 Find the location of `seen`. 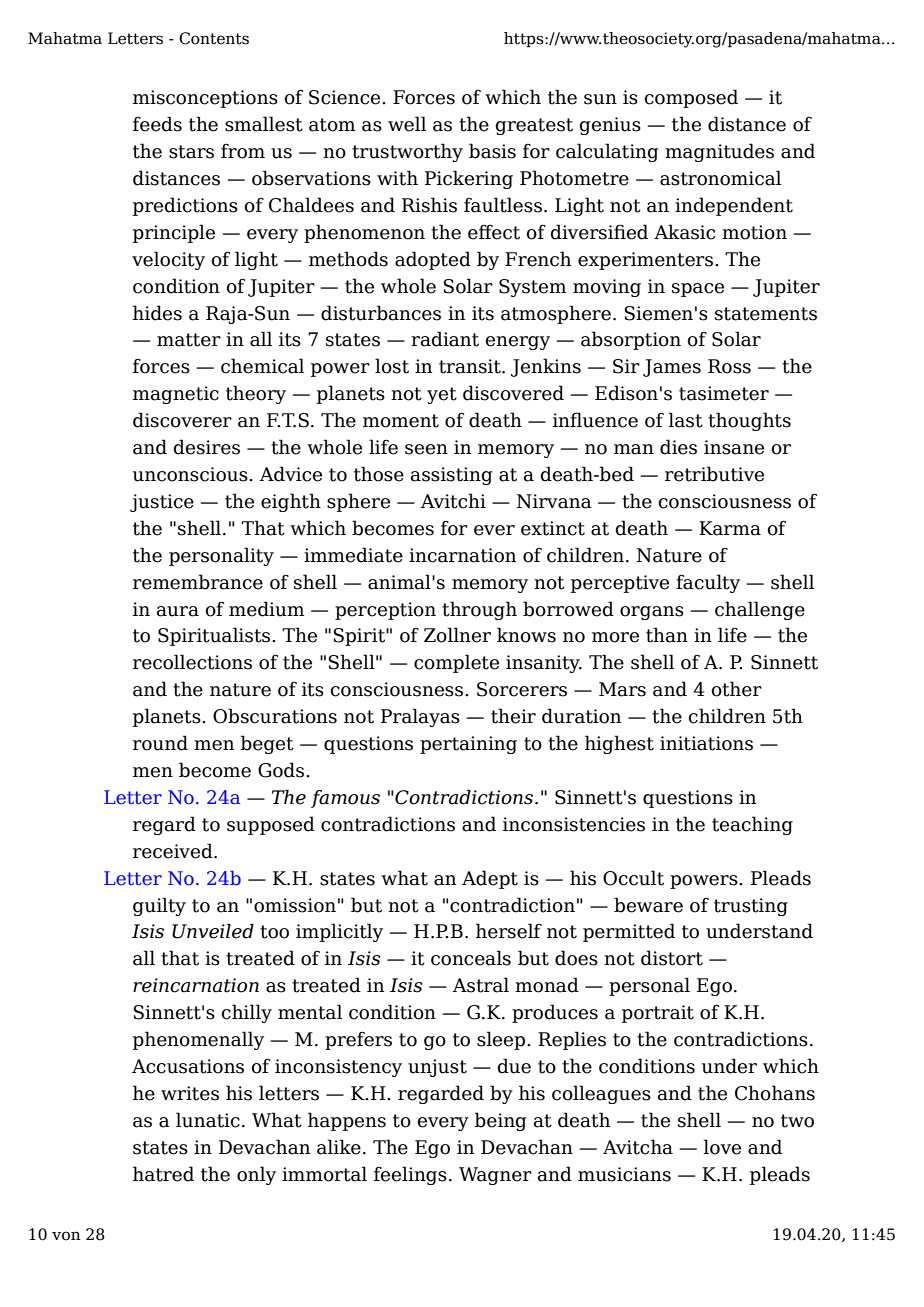

seen is located at coordinates (426, 449).
